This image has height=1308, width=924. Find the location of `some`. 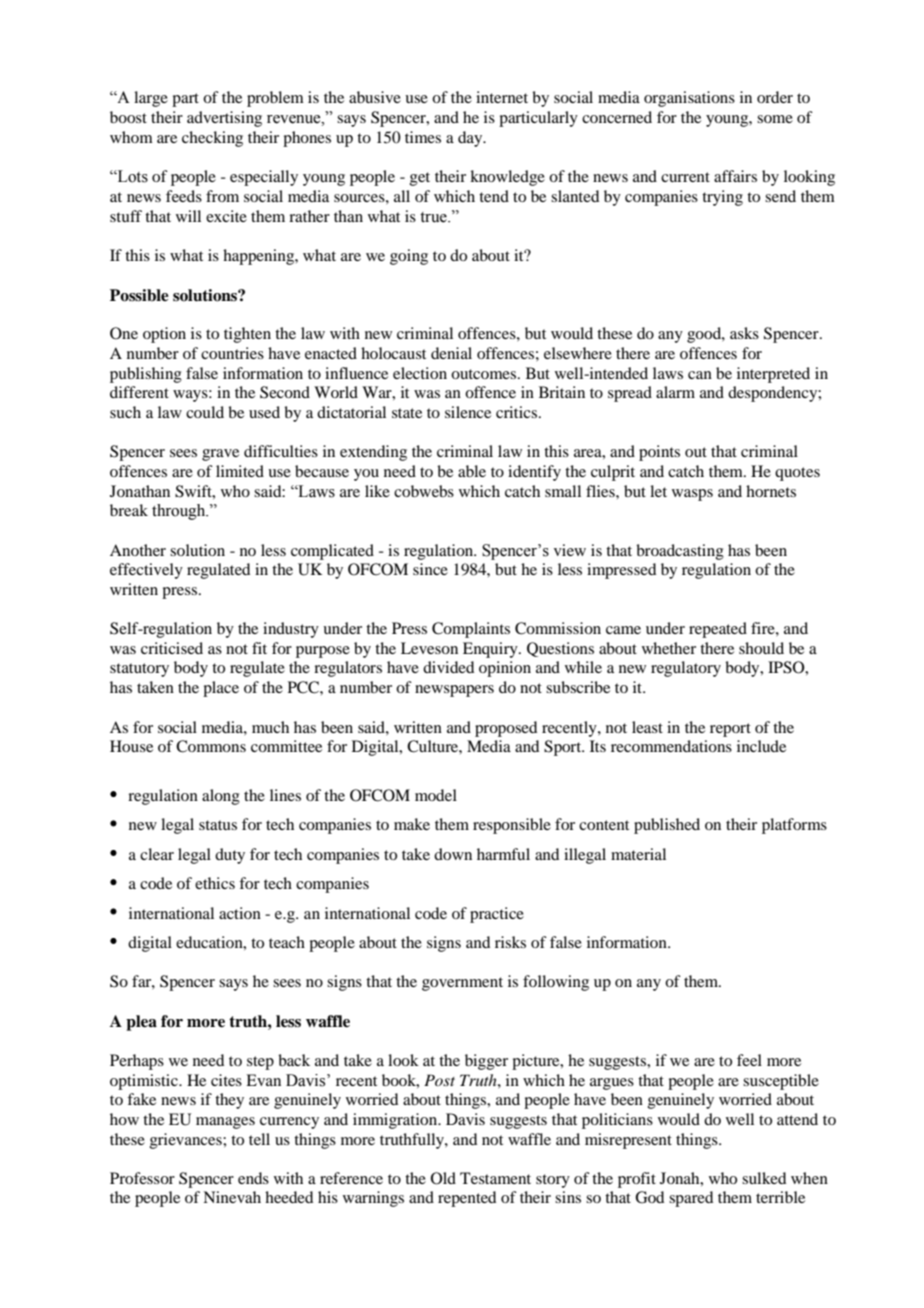

some is located at coordinates (775, 119).
